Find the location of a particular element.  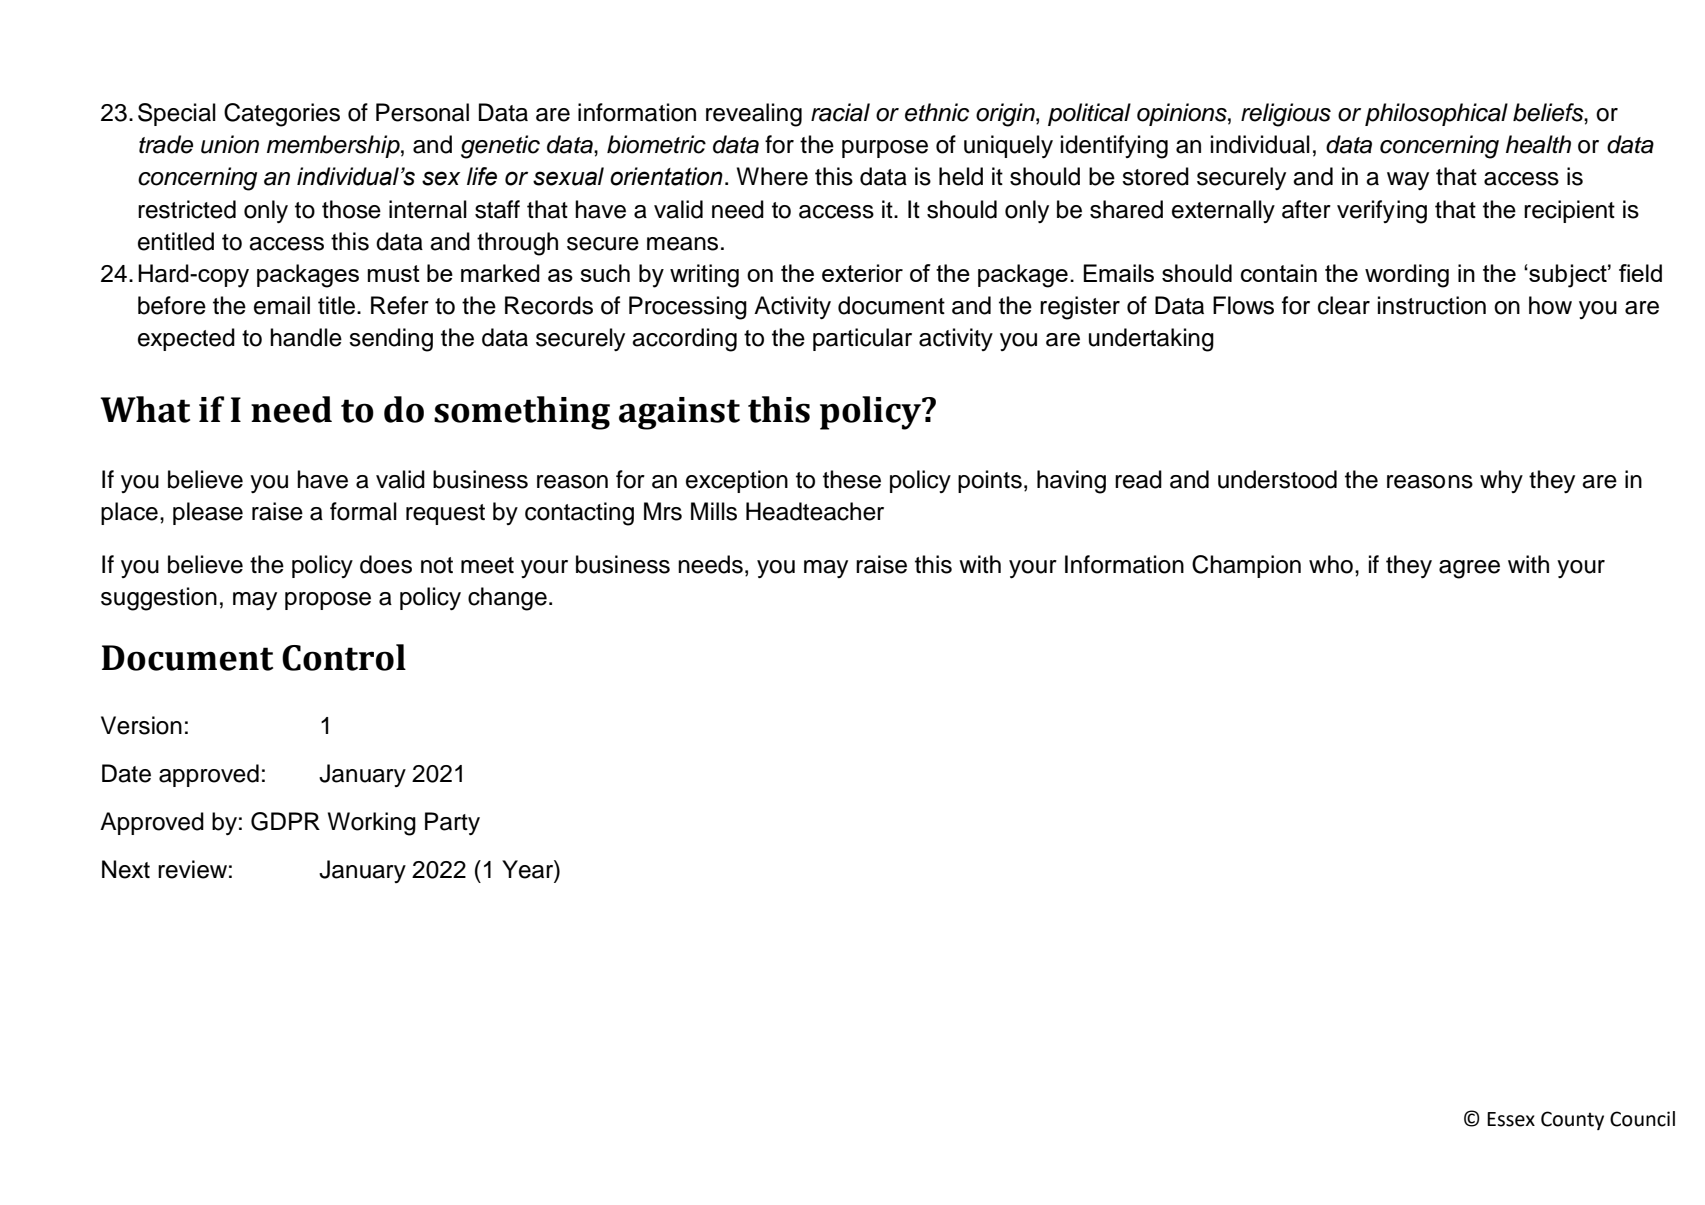

Next is located at coordinates (126, 869).
